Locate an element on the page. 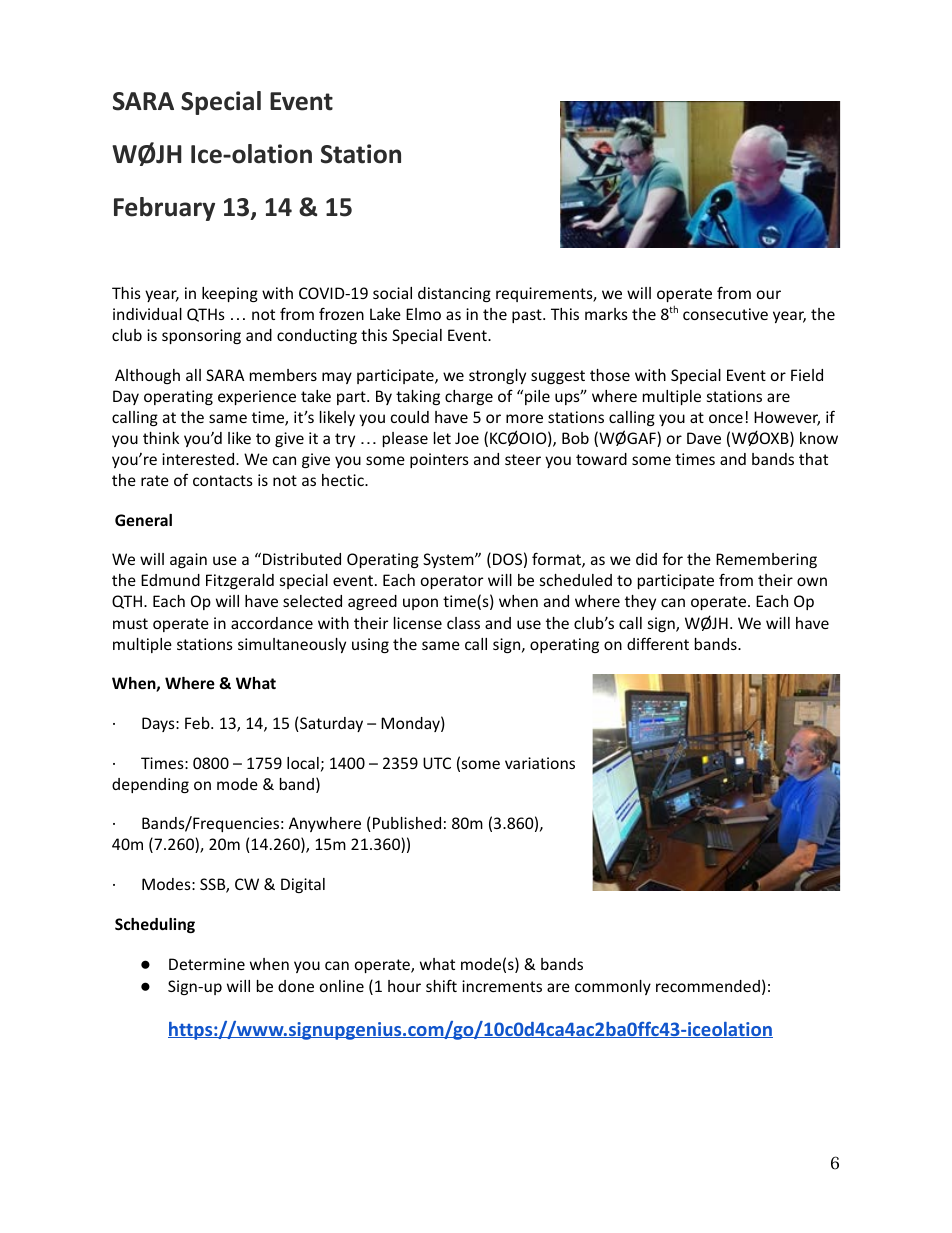  Determine is located at coordinates (207, 964).
